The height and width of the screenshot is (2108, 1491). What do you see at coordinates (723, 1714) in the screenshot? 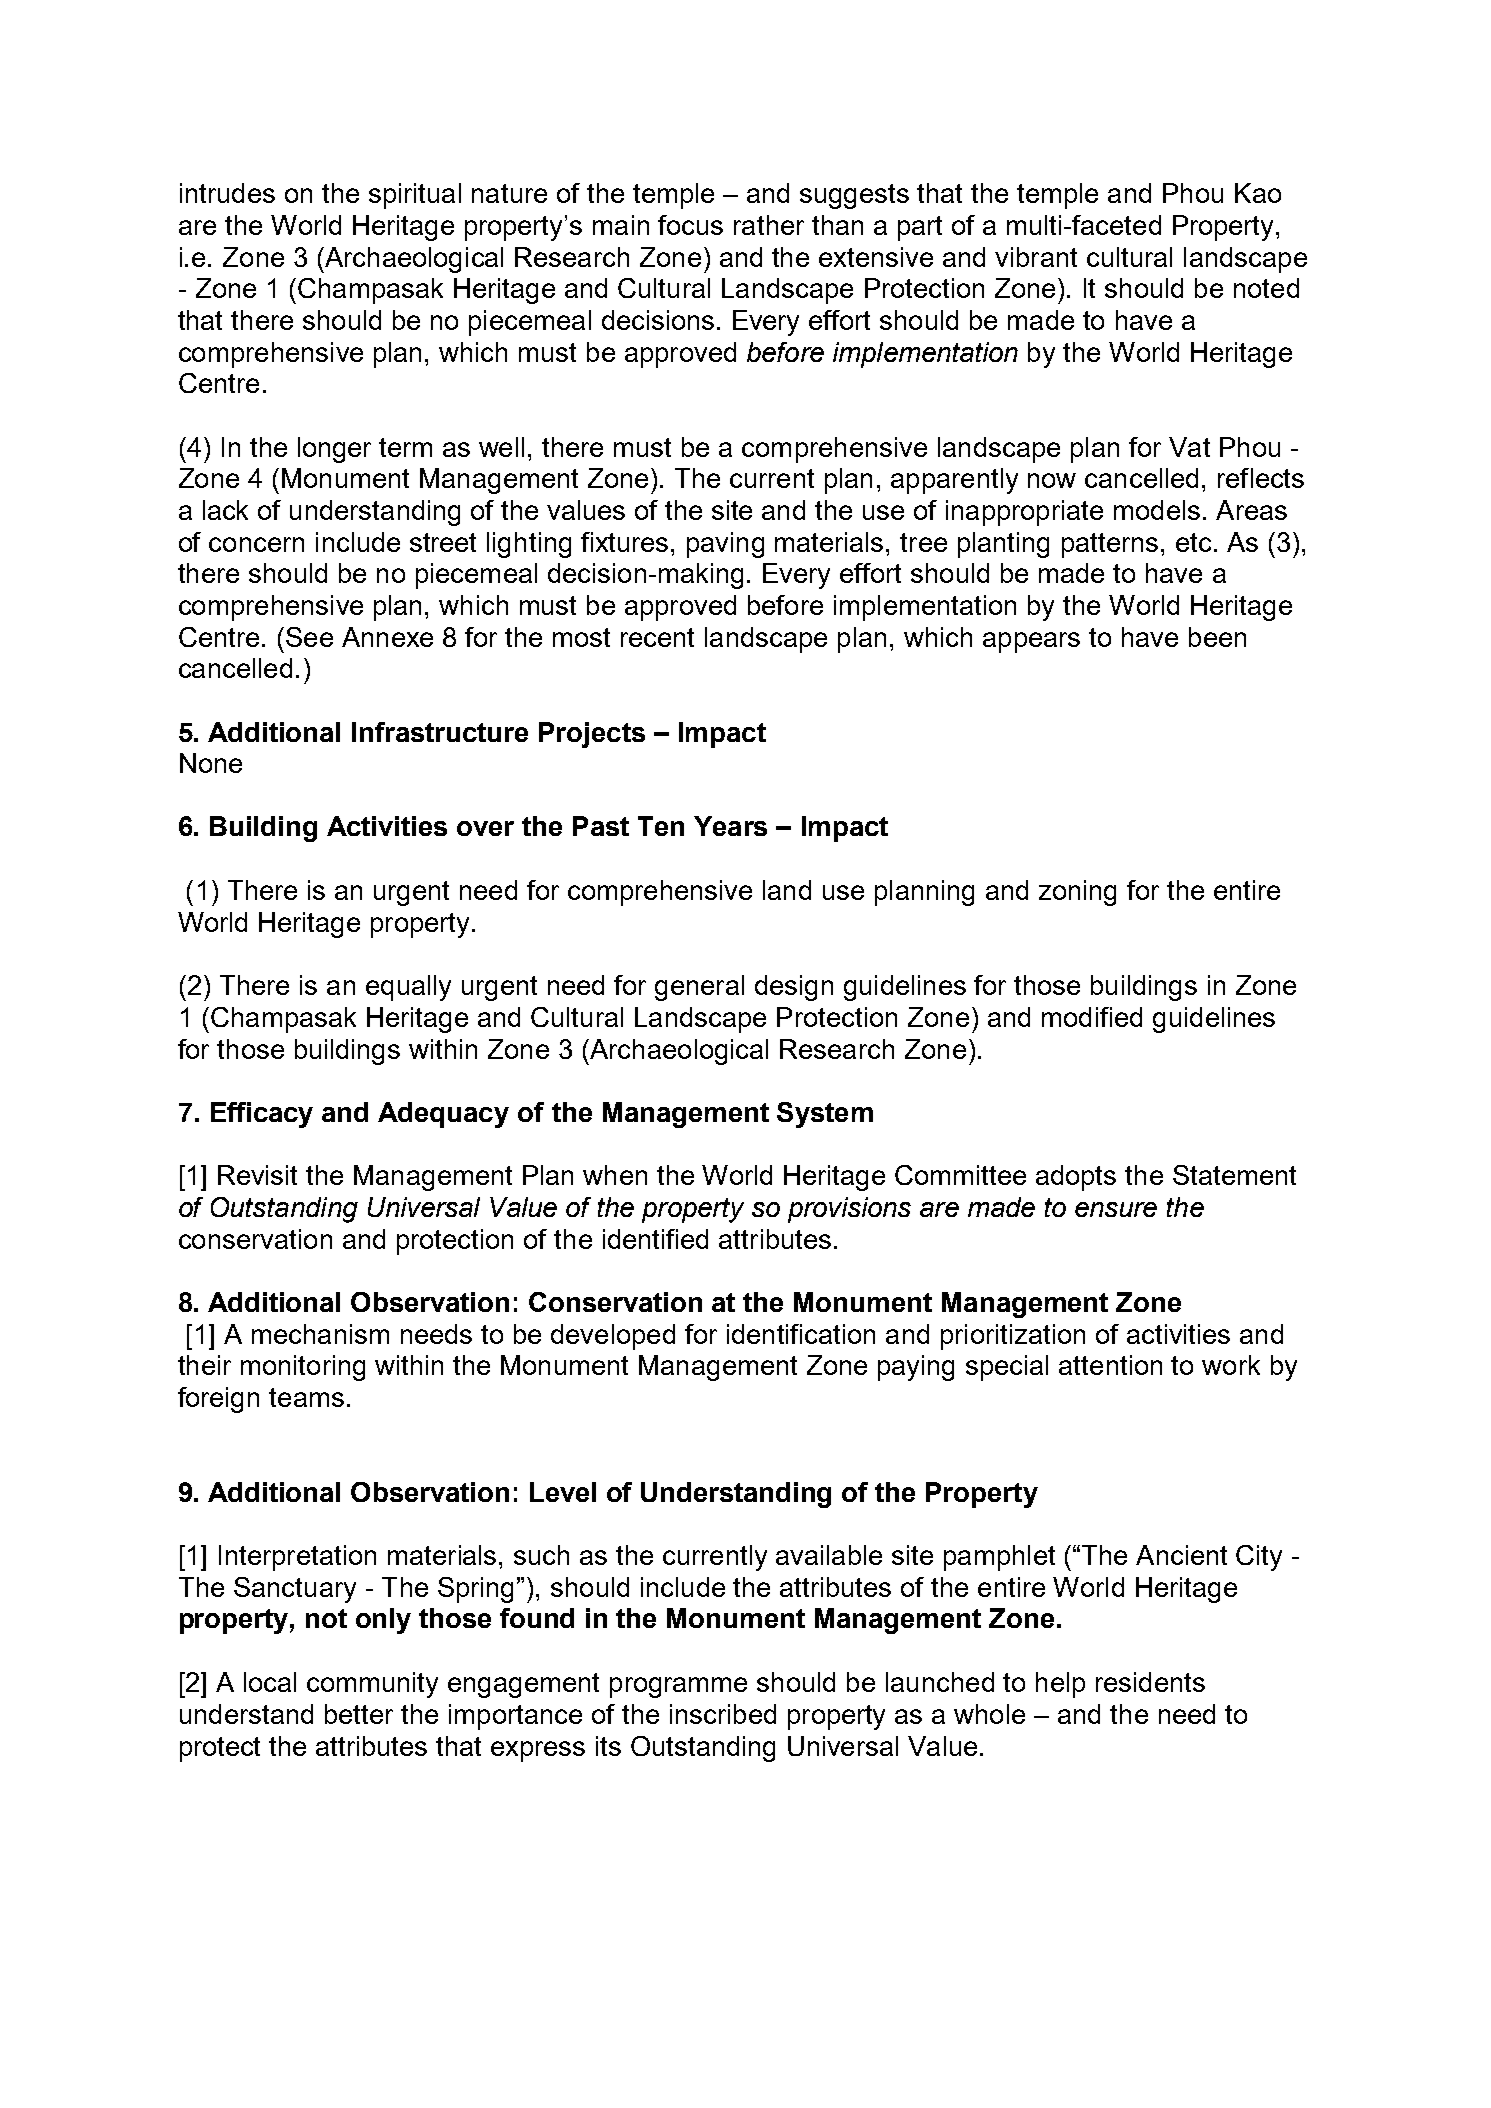
I see `inscribed` at bounding box center [723, 1714].
